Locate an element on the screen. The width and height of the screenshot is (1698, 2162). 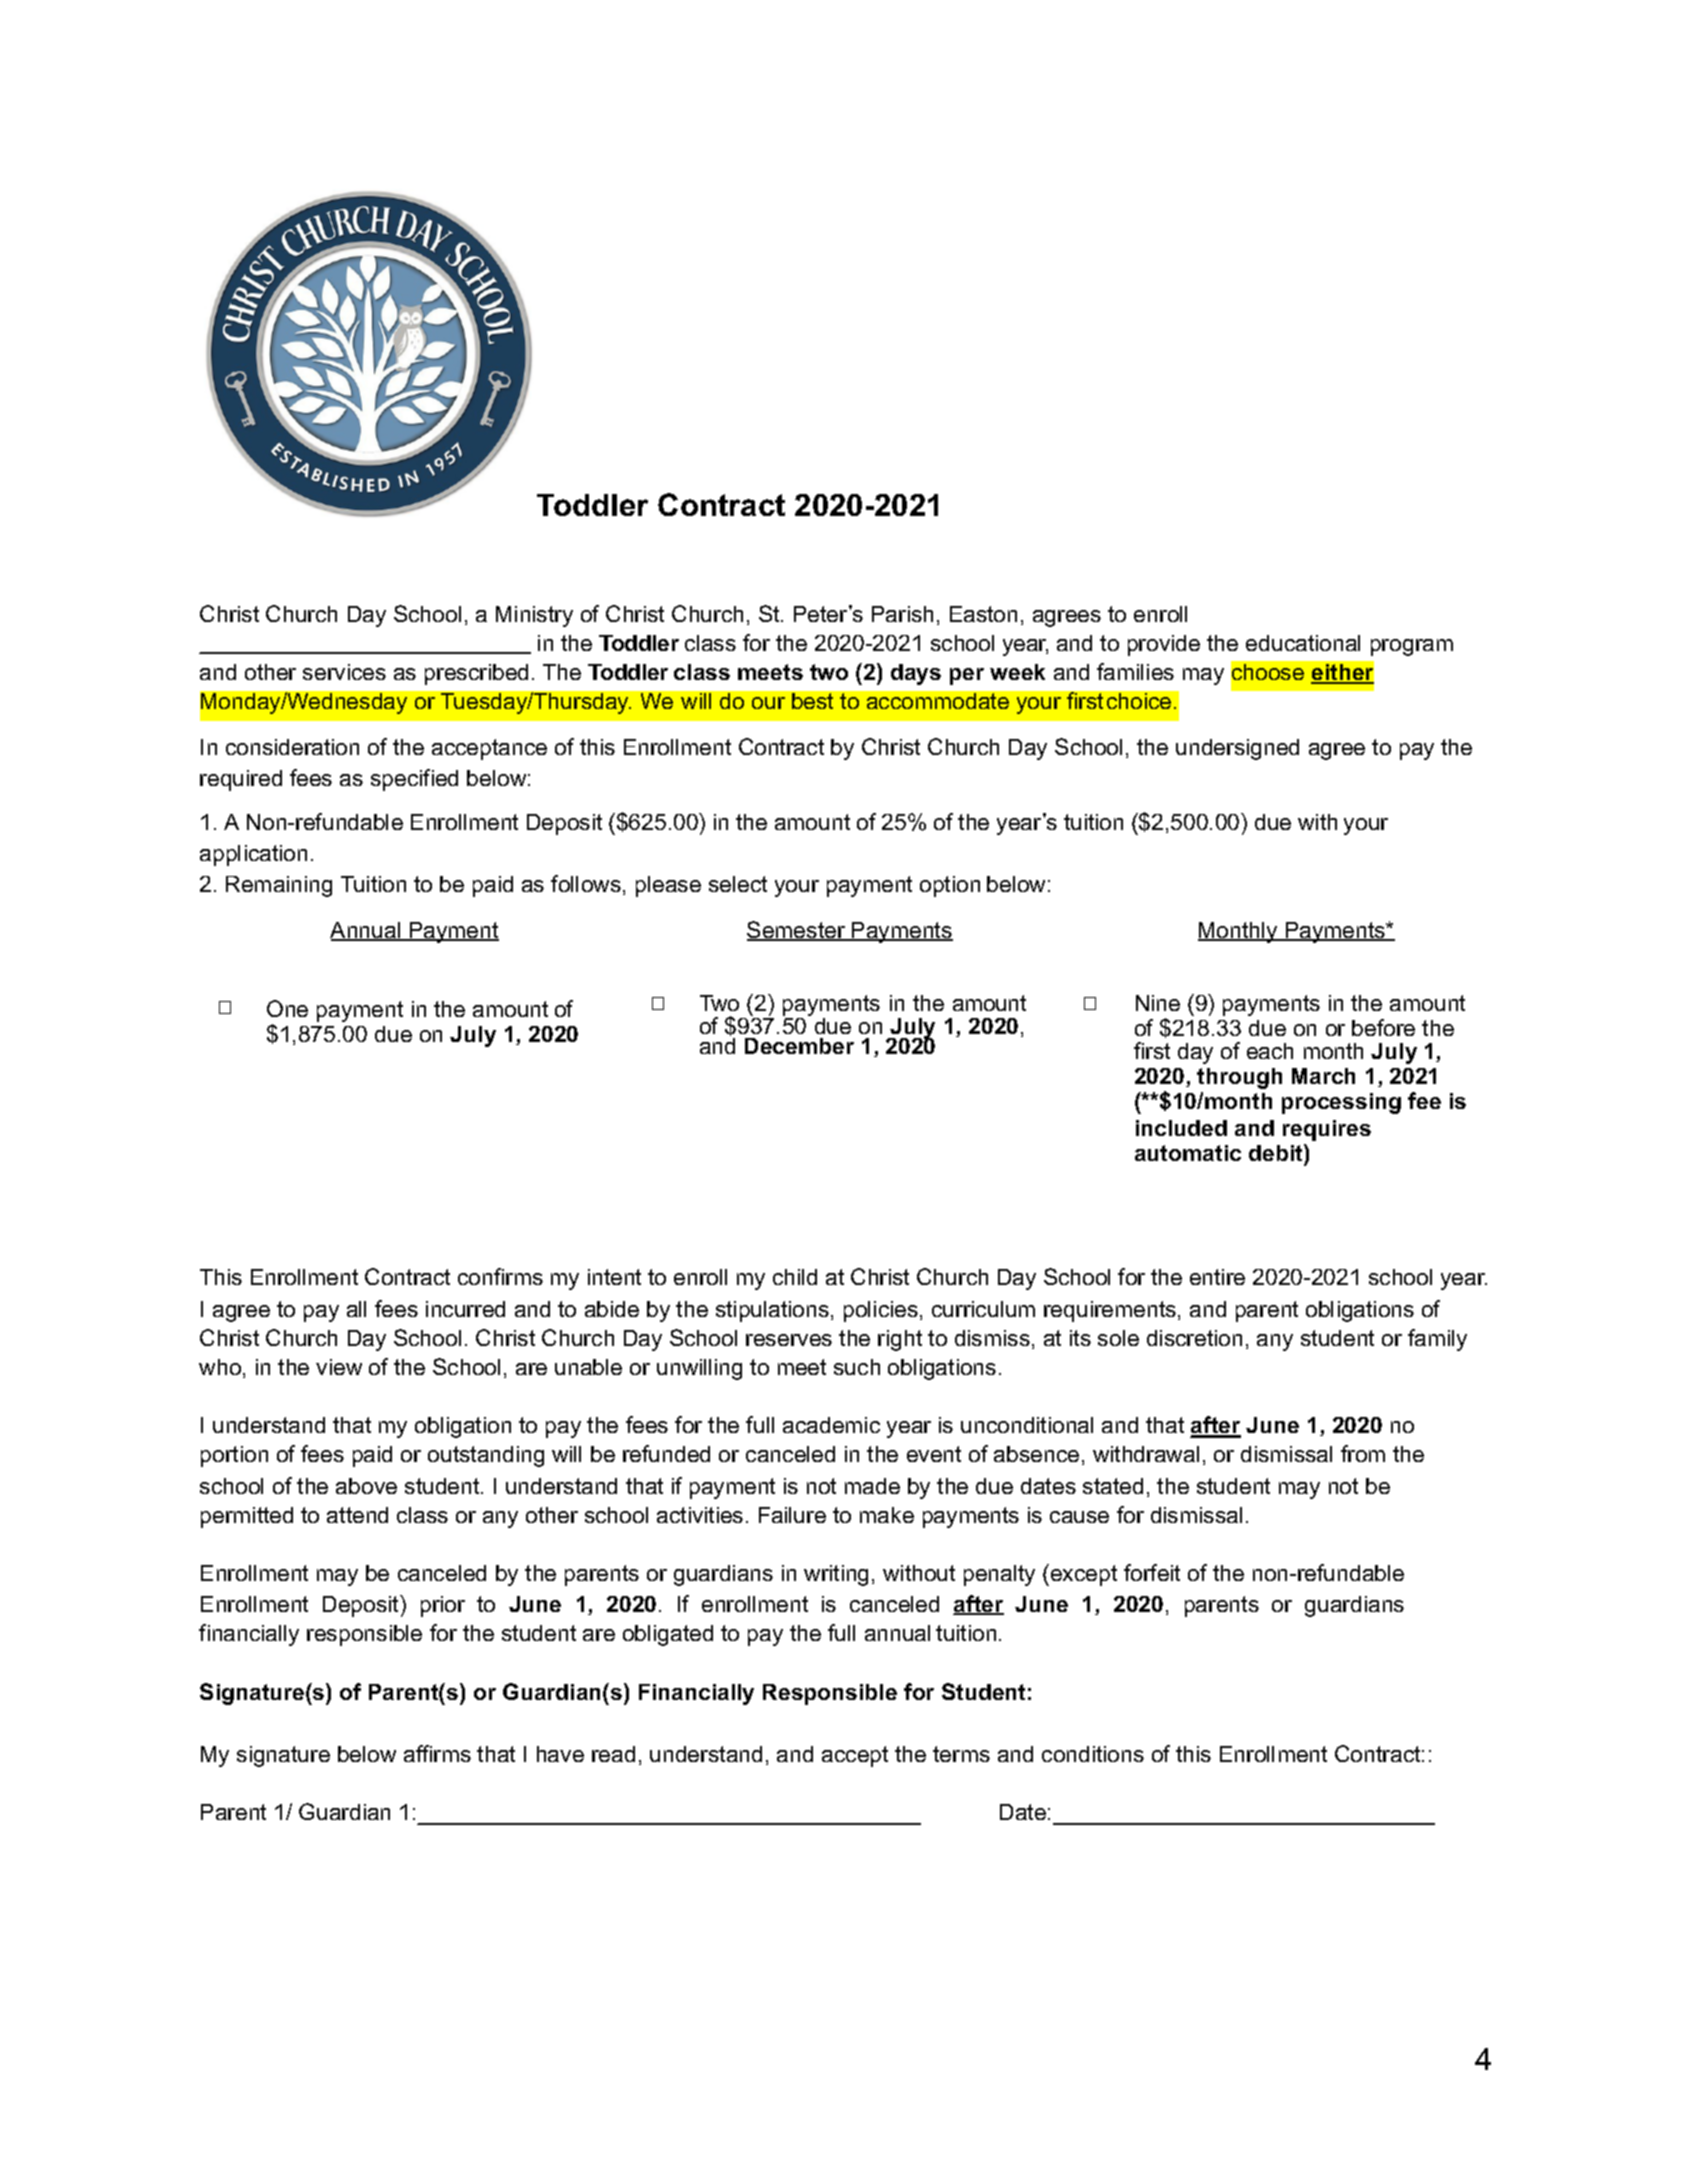
conditions is located at coordinates (1093, 1754).
